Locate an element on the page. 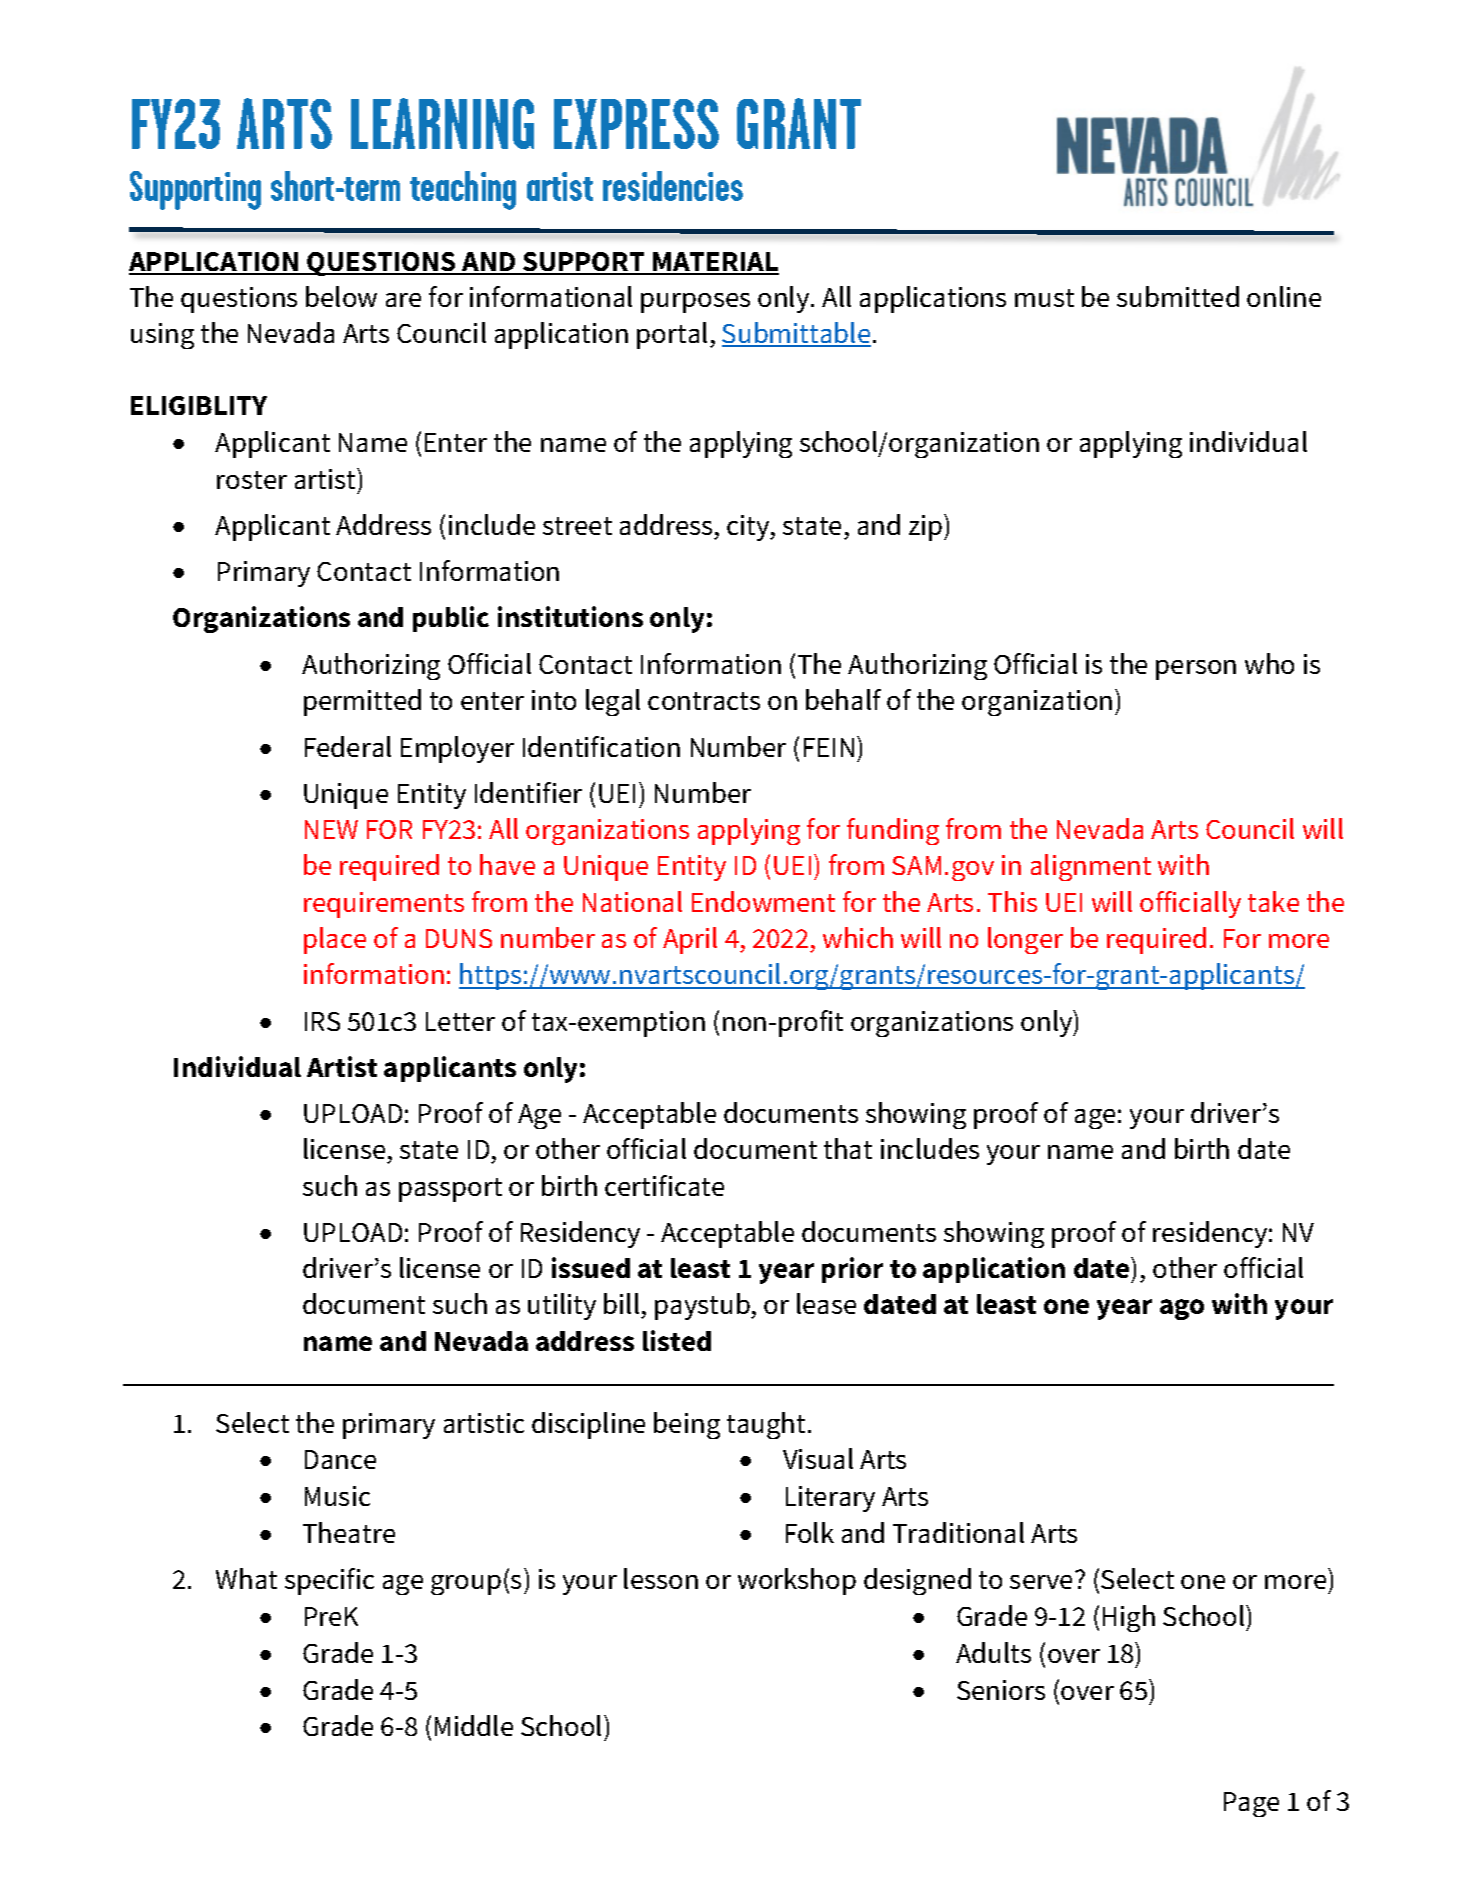 The image size is (1470, 1903). April is located at coordinates (690, 940).
